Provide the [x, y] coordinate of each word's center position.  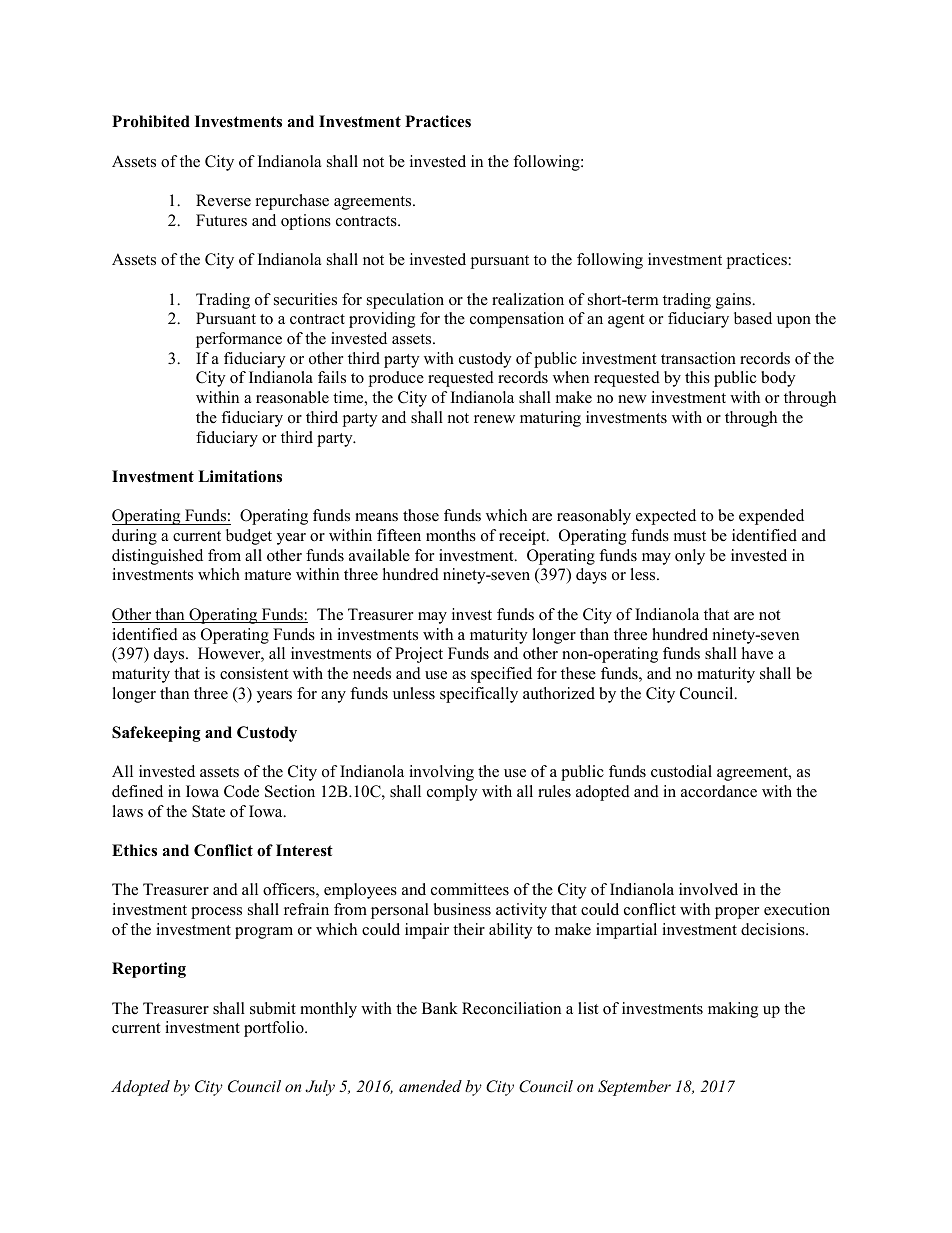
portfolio [275, 1029]
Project [419, 655]
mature [268, 575]
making [733, 1010]
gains [734, 301]
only [690, 557]
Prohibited [151, 121]
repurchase [292, 202]
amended [430, 1086]
